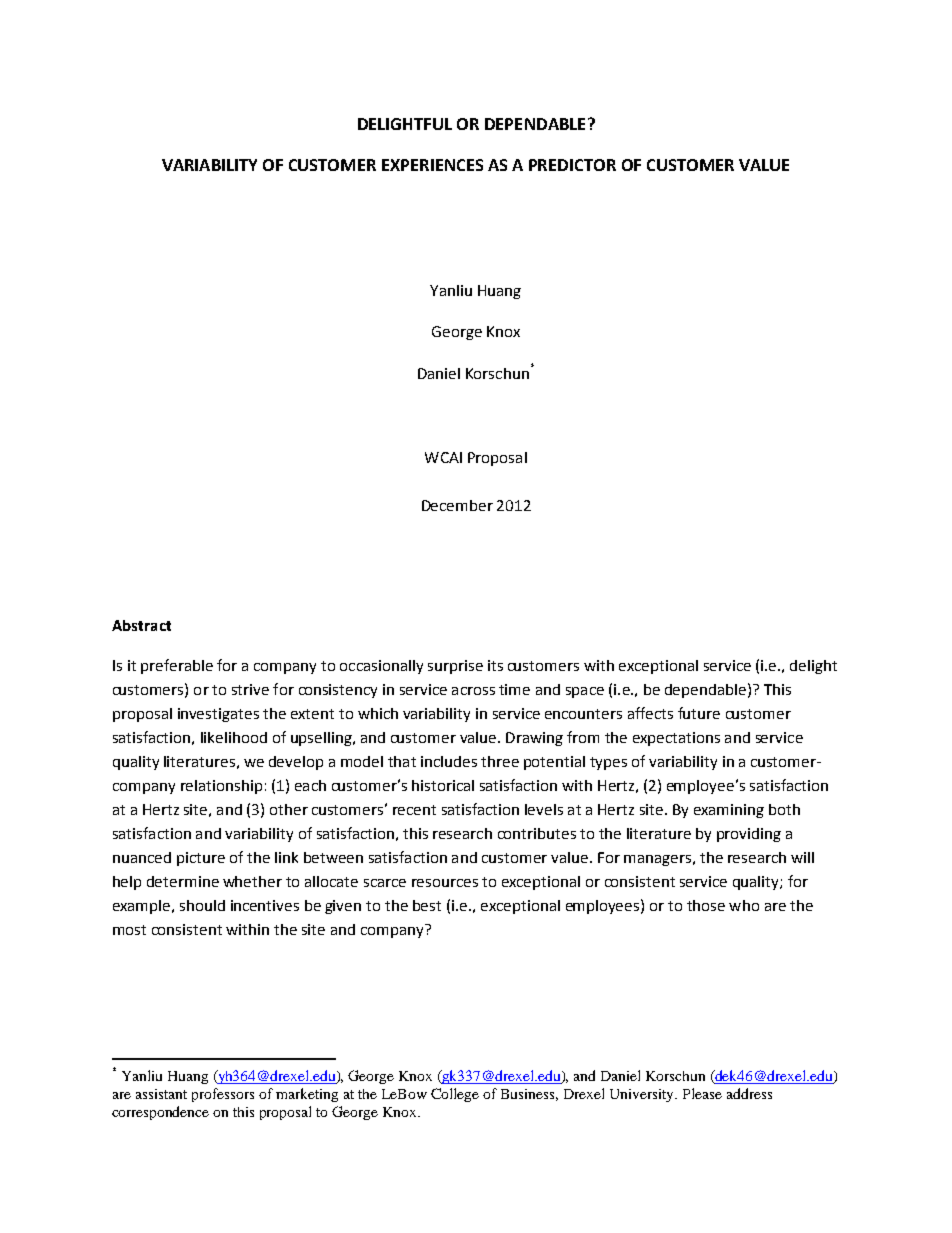  I want to click on December, so click(457, 505).
